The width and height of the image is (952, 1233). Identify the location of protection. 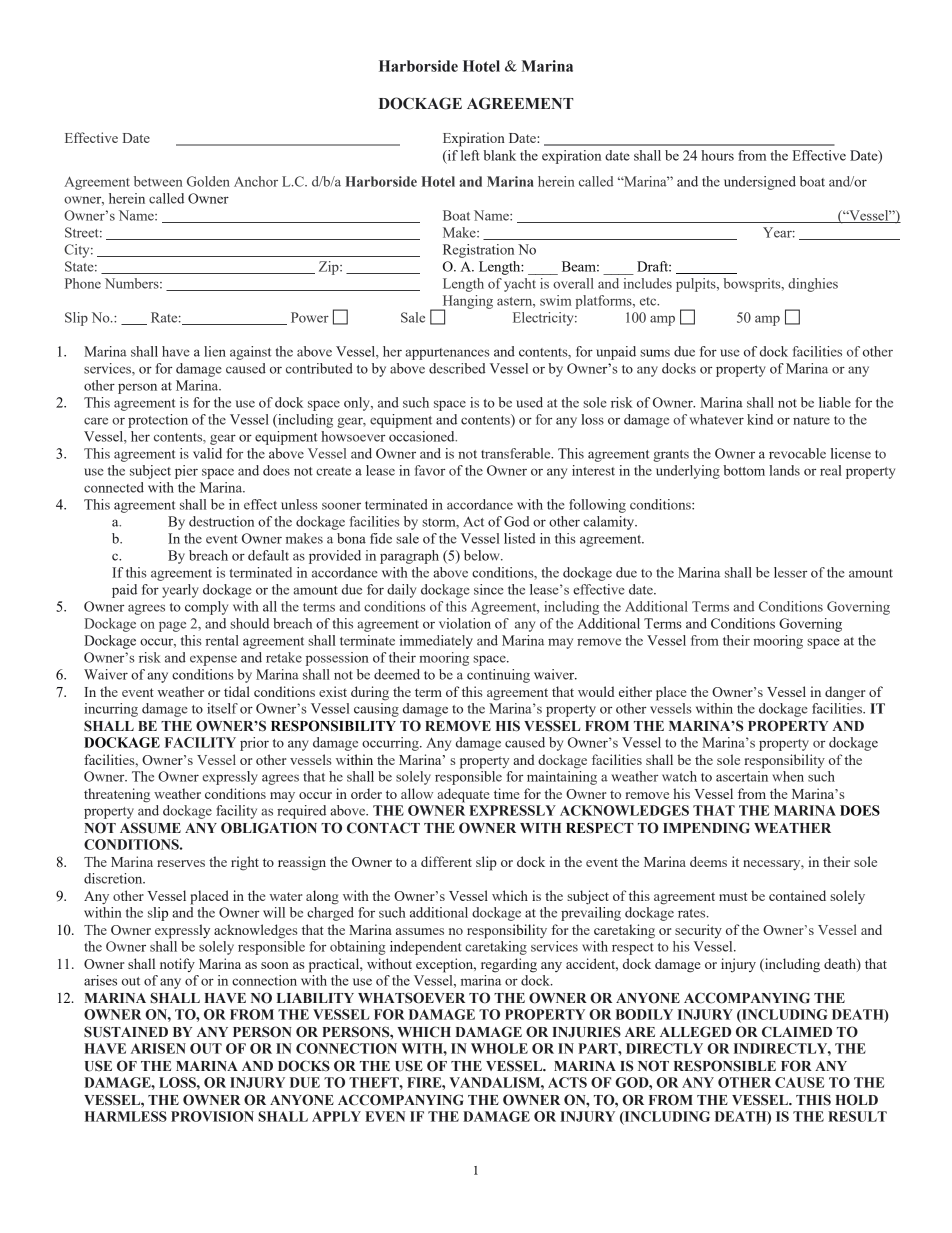
(158, 421).
